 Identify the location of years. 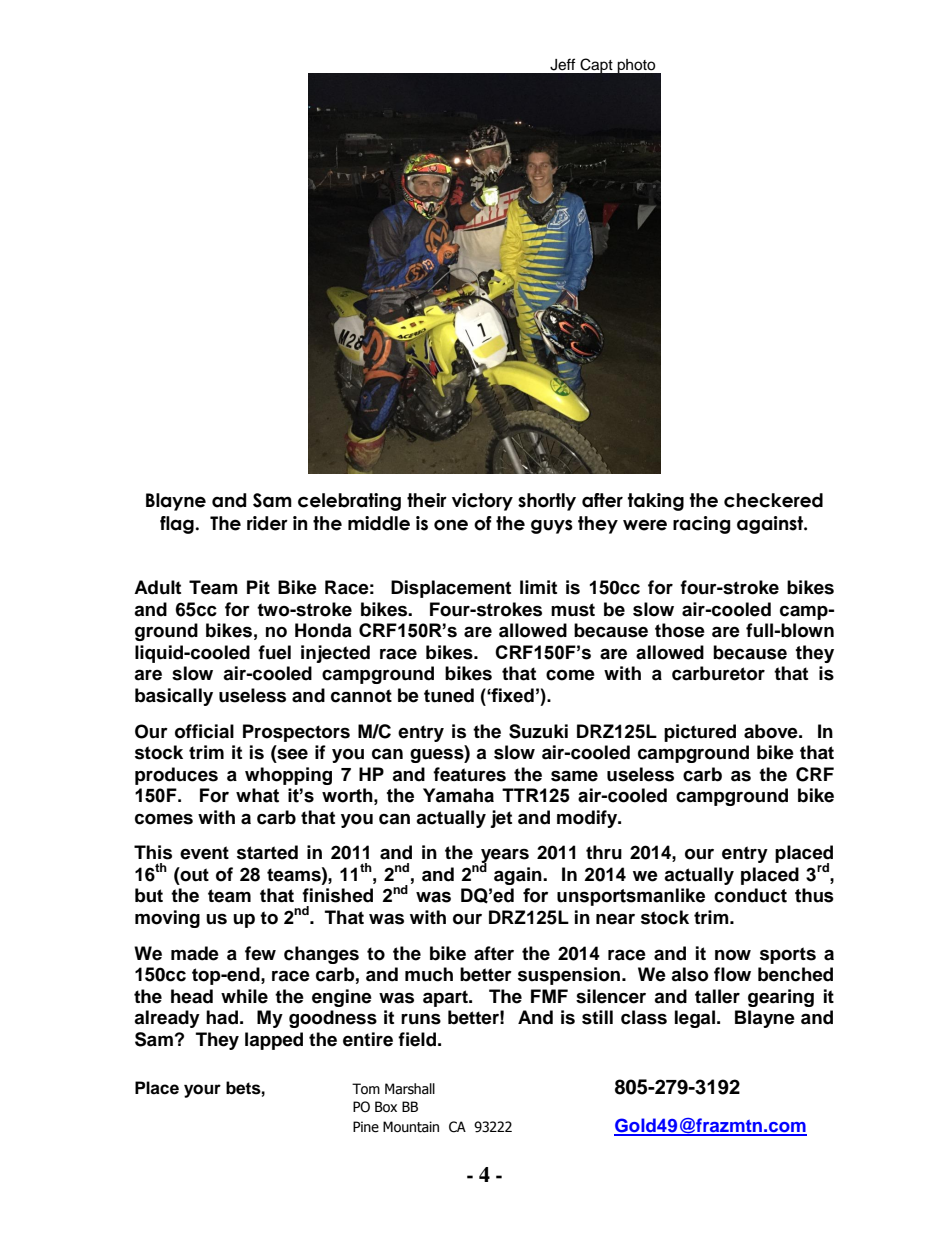
(505, 857).
